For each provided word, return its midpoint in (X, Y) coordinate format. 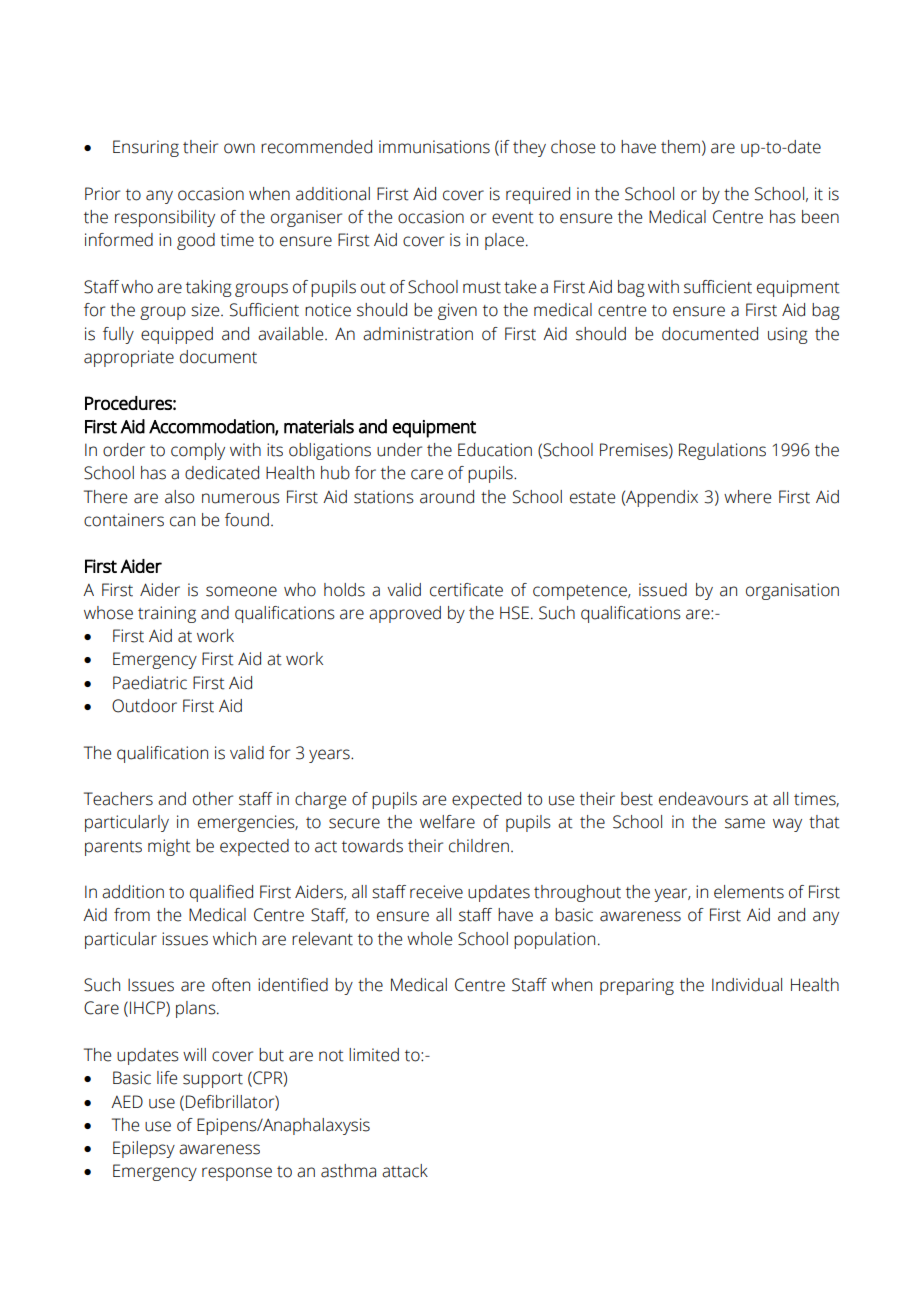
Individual (747, 985)
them (680, 147)
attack (405, 1171)
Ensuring (146, 148)
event (513, 218)
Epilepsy (144, 1149)
